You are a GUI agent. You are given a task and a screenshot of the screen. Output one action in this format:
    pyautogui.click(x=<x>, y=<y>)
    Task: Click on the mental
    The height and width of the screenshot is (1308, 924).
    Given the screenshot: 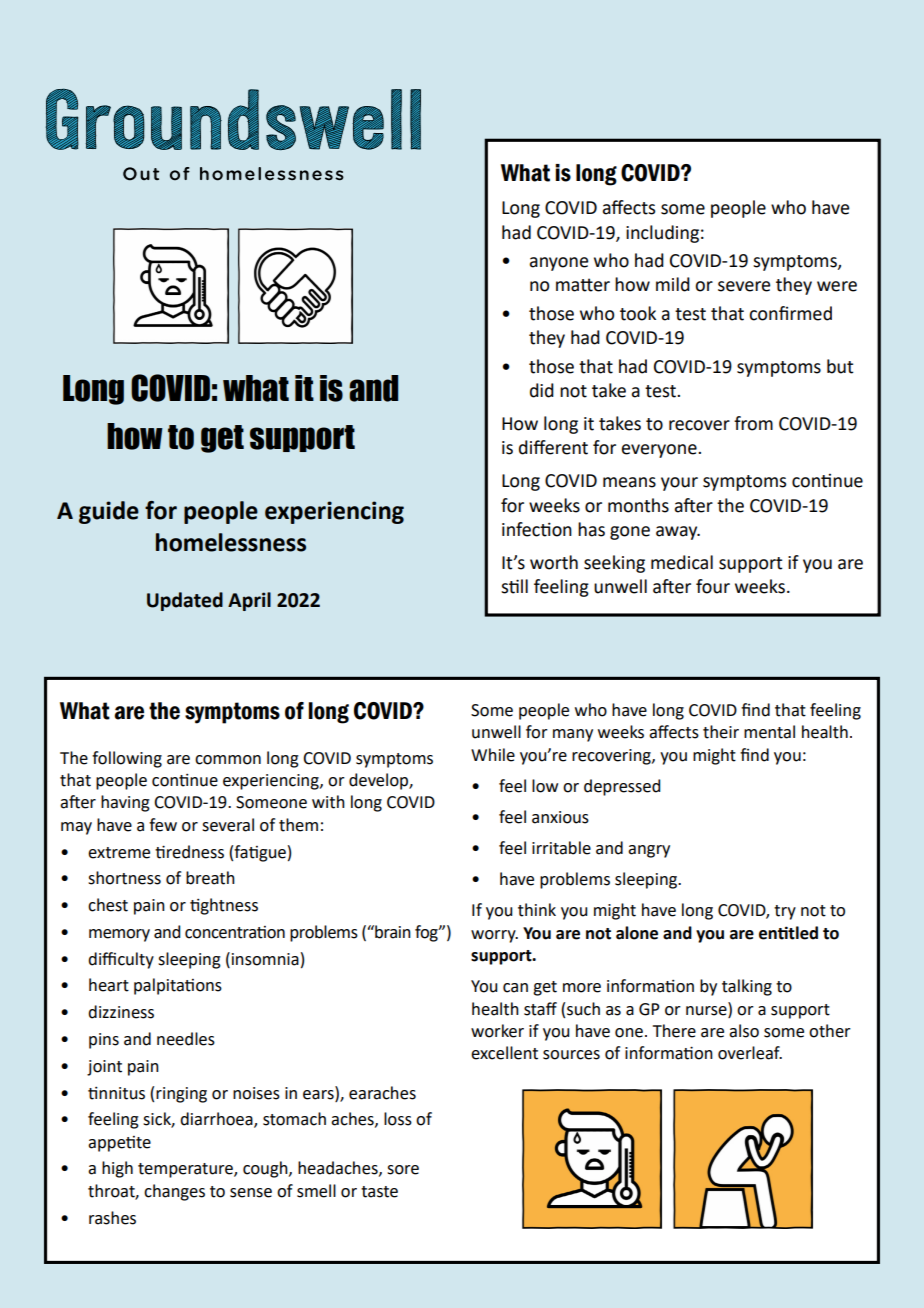 What is the action you would take?
    pyautogui.click(x=769, y=732)
